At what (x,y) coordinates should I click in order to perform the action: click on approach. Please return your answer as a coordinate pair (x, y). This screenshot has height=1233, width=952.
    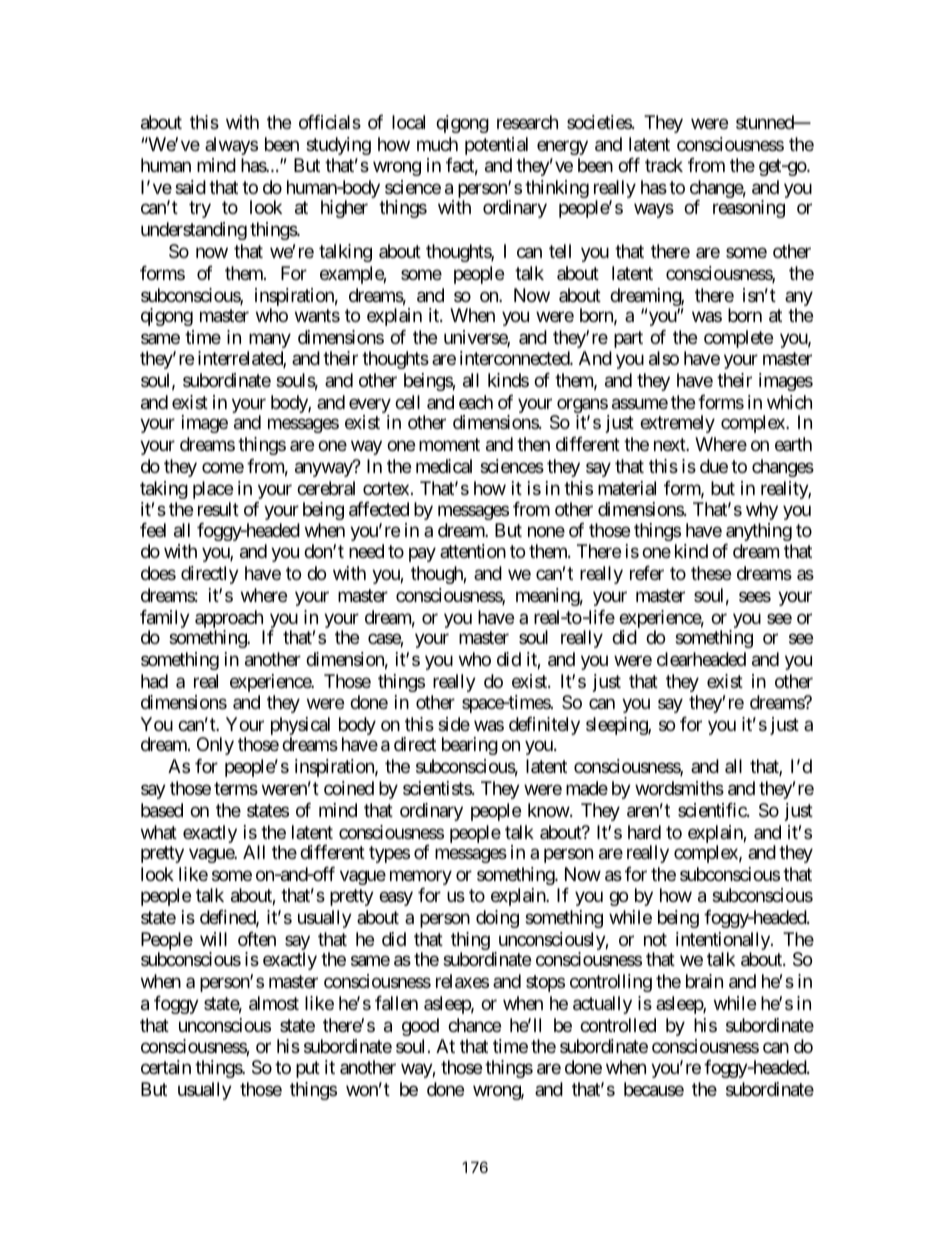
    Looking at the image, I should click on (230, 620).
